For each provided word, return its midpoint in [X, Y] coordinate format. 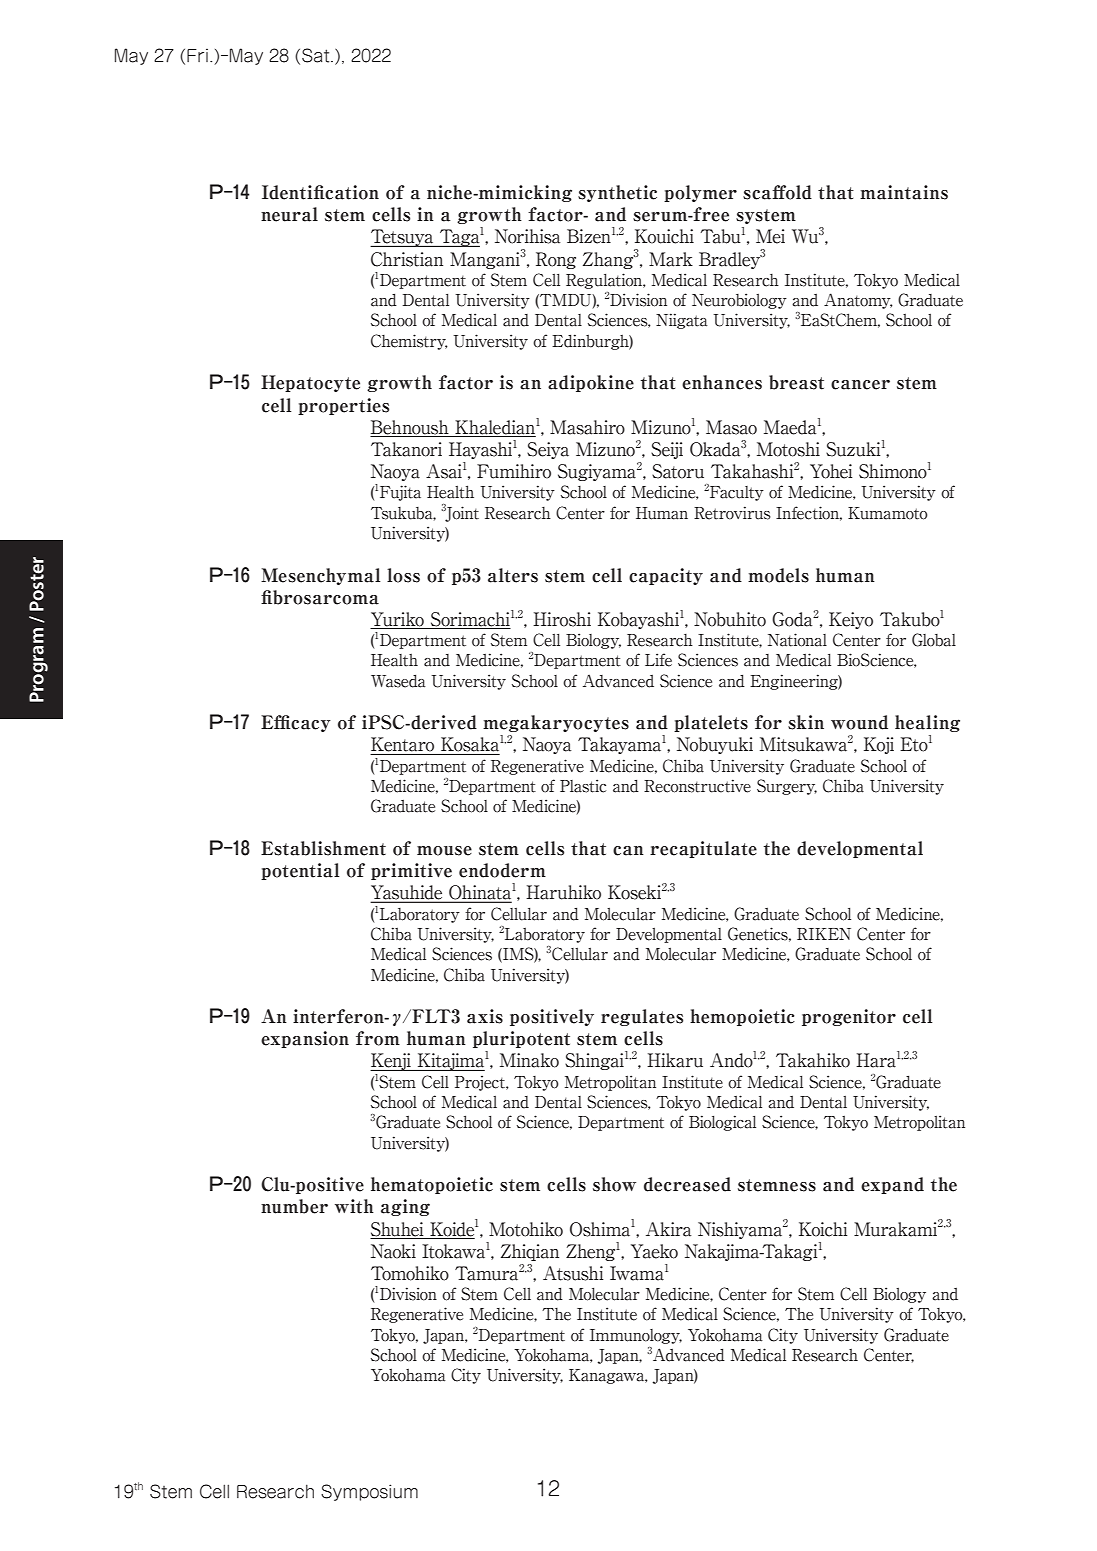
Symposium [369, 1492]
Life [658, 660]
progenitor [849, 1017]
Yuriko [397, 619]
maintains [904, 192]
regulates [642, 1017]
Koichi [823, 1229]
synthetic [617, 193]
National [797, 640]
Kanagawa [608, 1376]
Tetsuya [403, 238]
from [378, 1038]
